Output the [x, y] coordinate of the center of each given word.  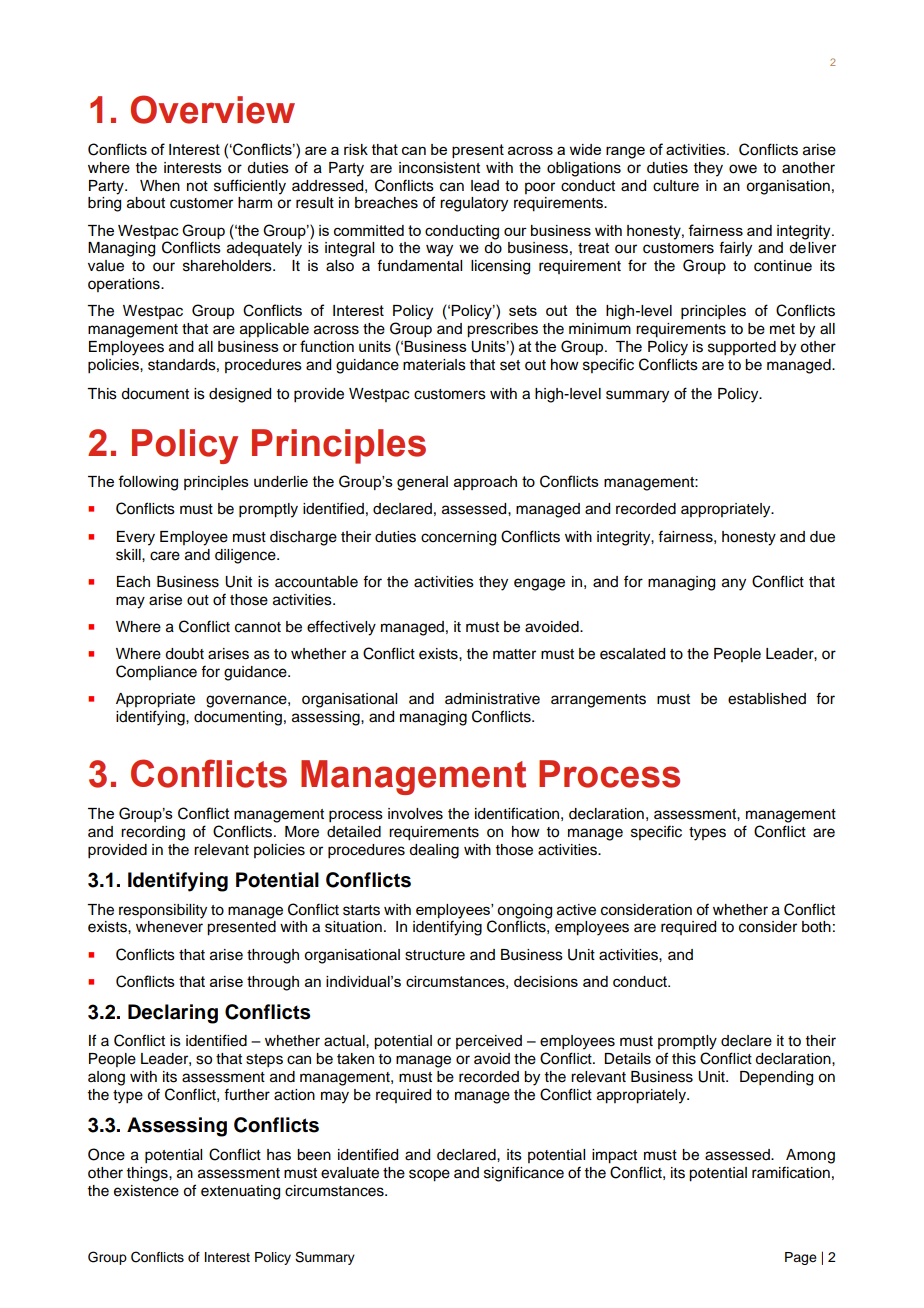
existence [146, 1191]
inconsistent [439, 168]
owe [743, 169]
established [767, 699]
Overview [213, 109]
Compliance [156, 672]
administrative [492, 699]
